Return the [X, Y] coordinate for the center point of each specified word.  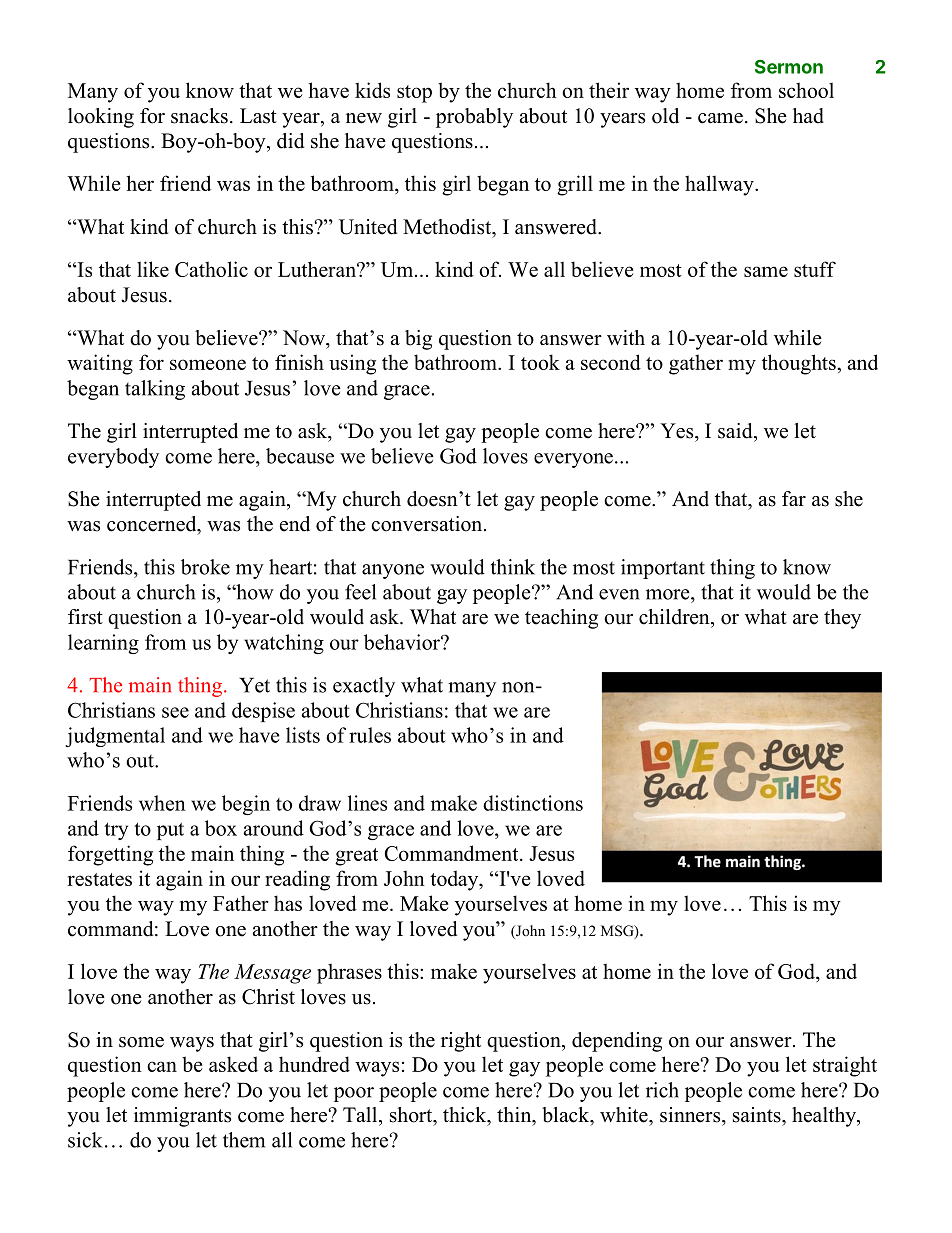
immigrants [182, 1117]
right [461, 1042]
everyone [573, 460]
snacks [199, 116]
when [162, 803]
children [675, 617]
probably [474, 118]
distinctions [533, 803]
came [720, 118]
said [736, 431]
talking [155, 390]
